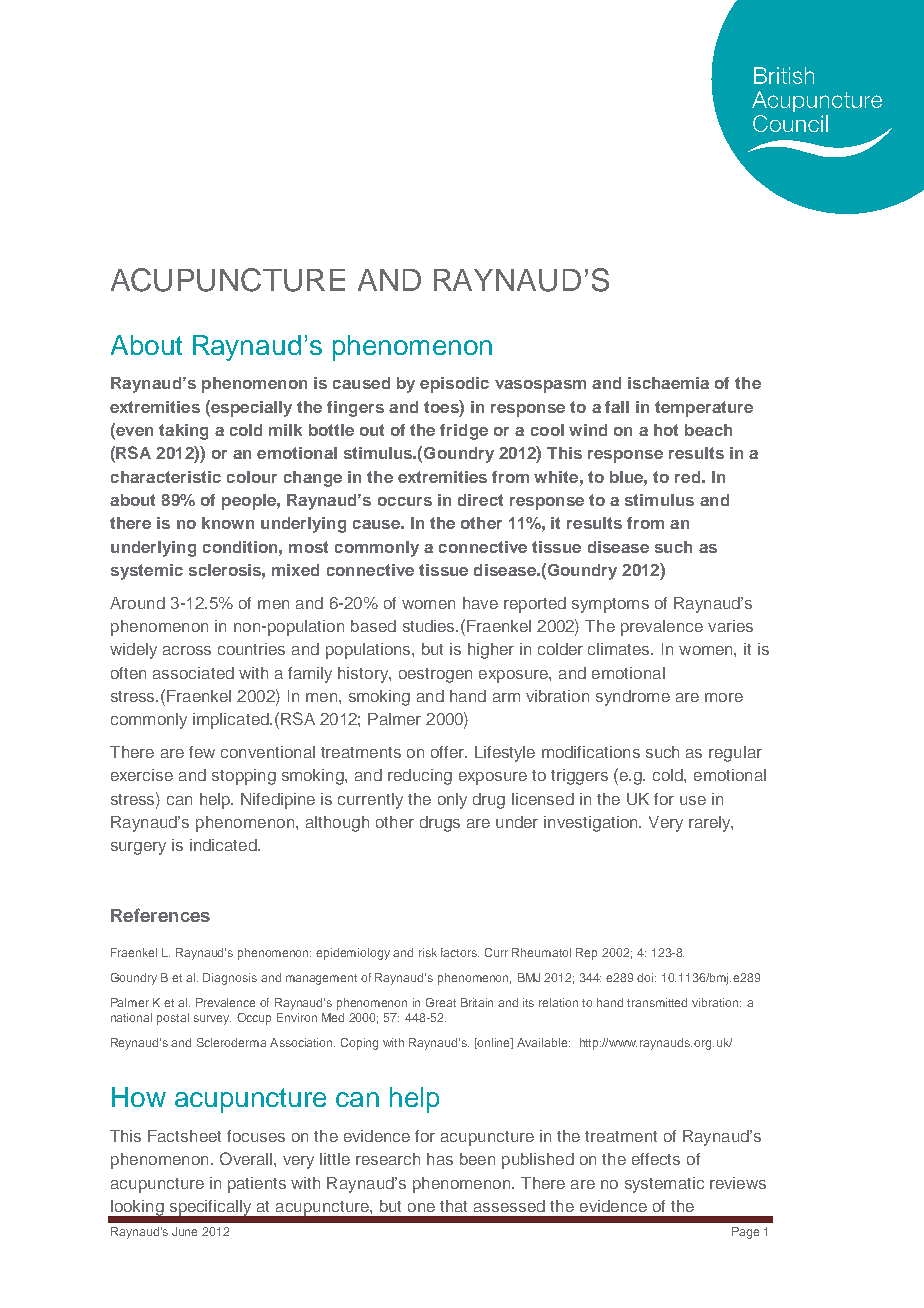 This screenshot has height=1308, width=924. Describe the element at coordinates (420, 777) in the screenshot. I see `reducing` at that location.
